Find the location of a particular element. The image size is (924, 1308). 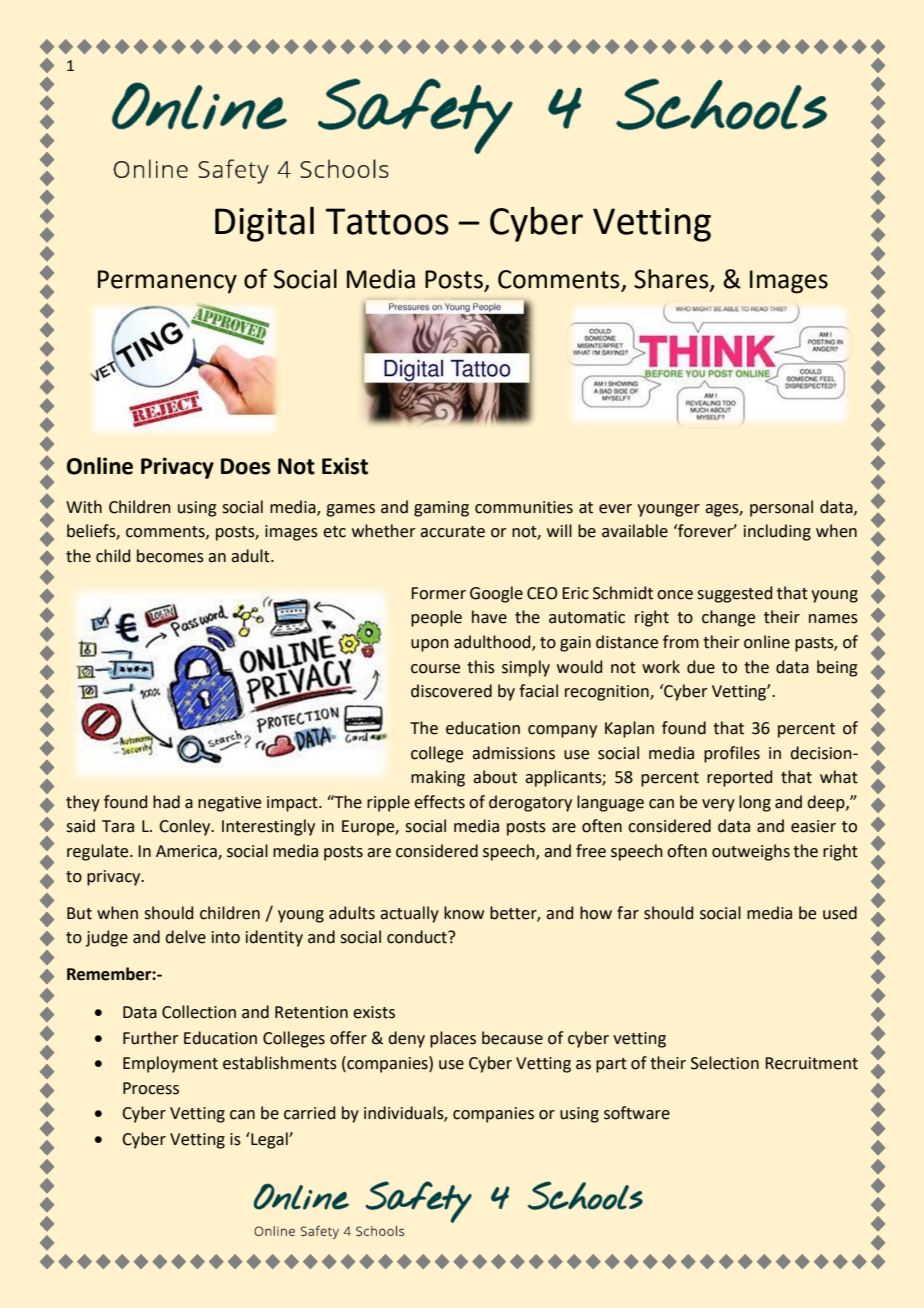

Process is located at coordinates (151, 1088).
